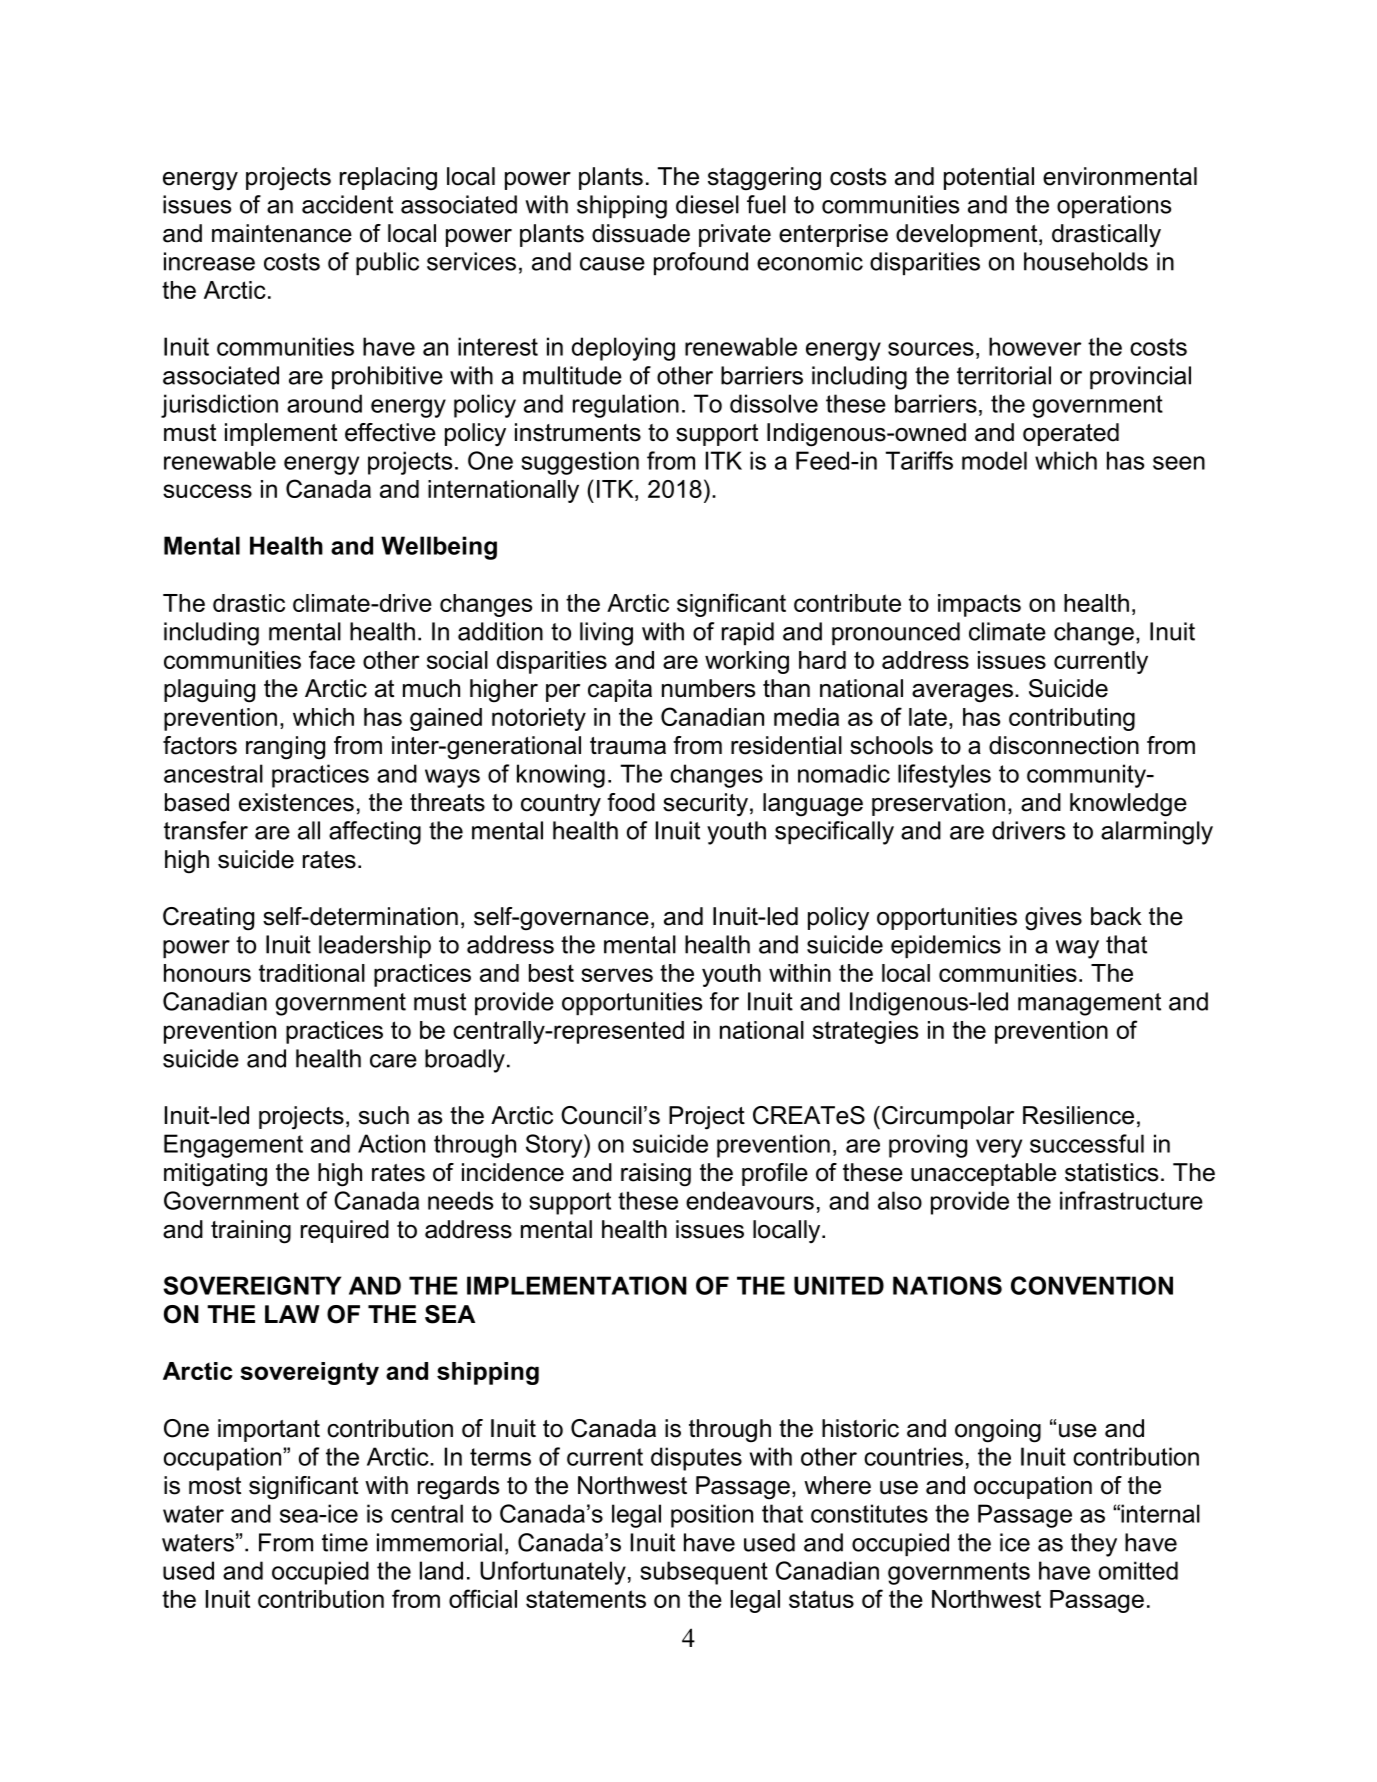  Describe the element at coordinates (707, 204) in the screenshot. I see `diesel` at that location.
